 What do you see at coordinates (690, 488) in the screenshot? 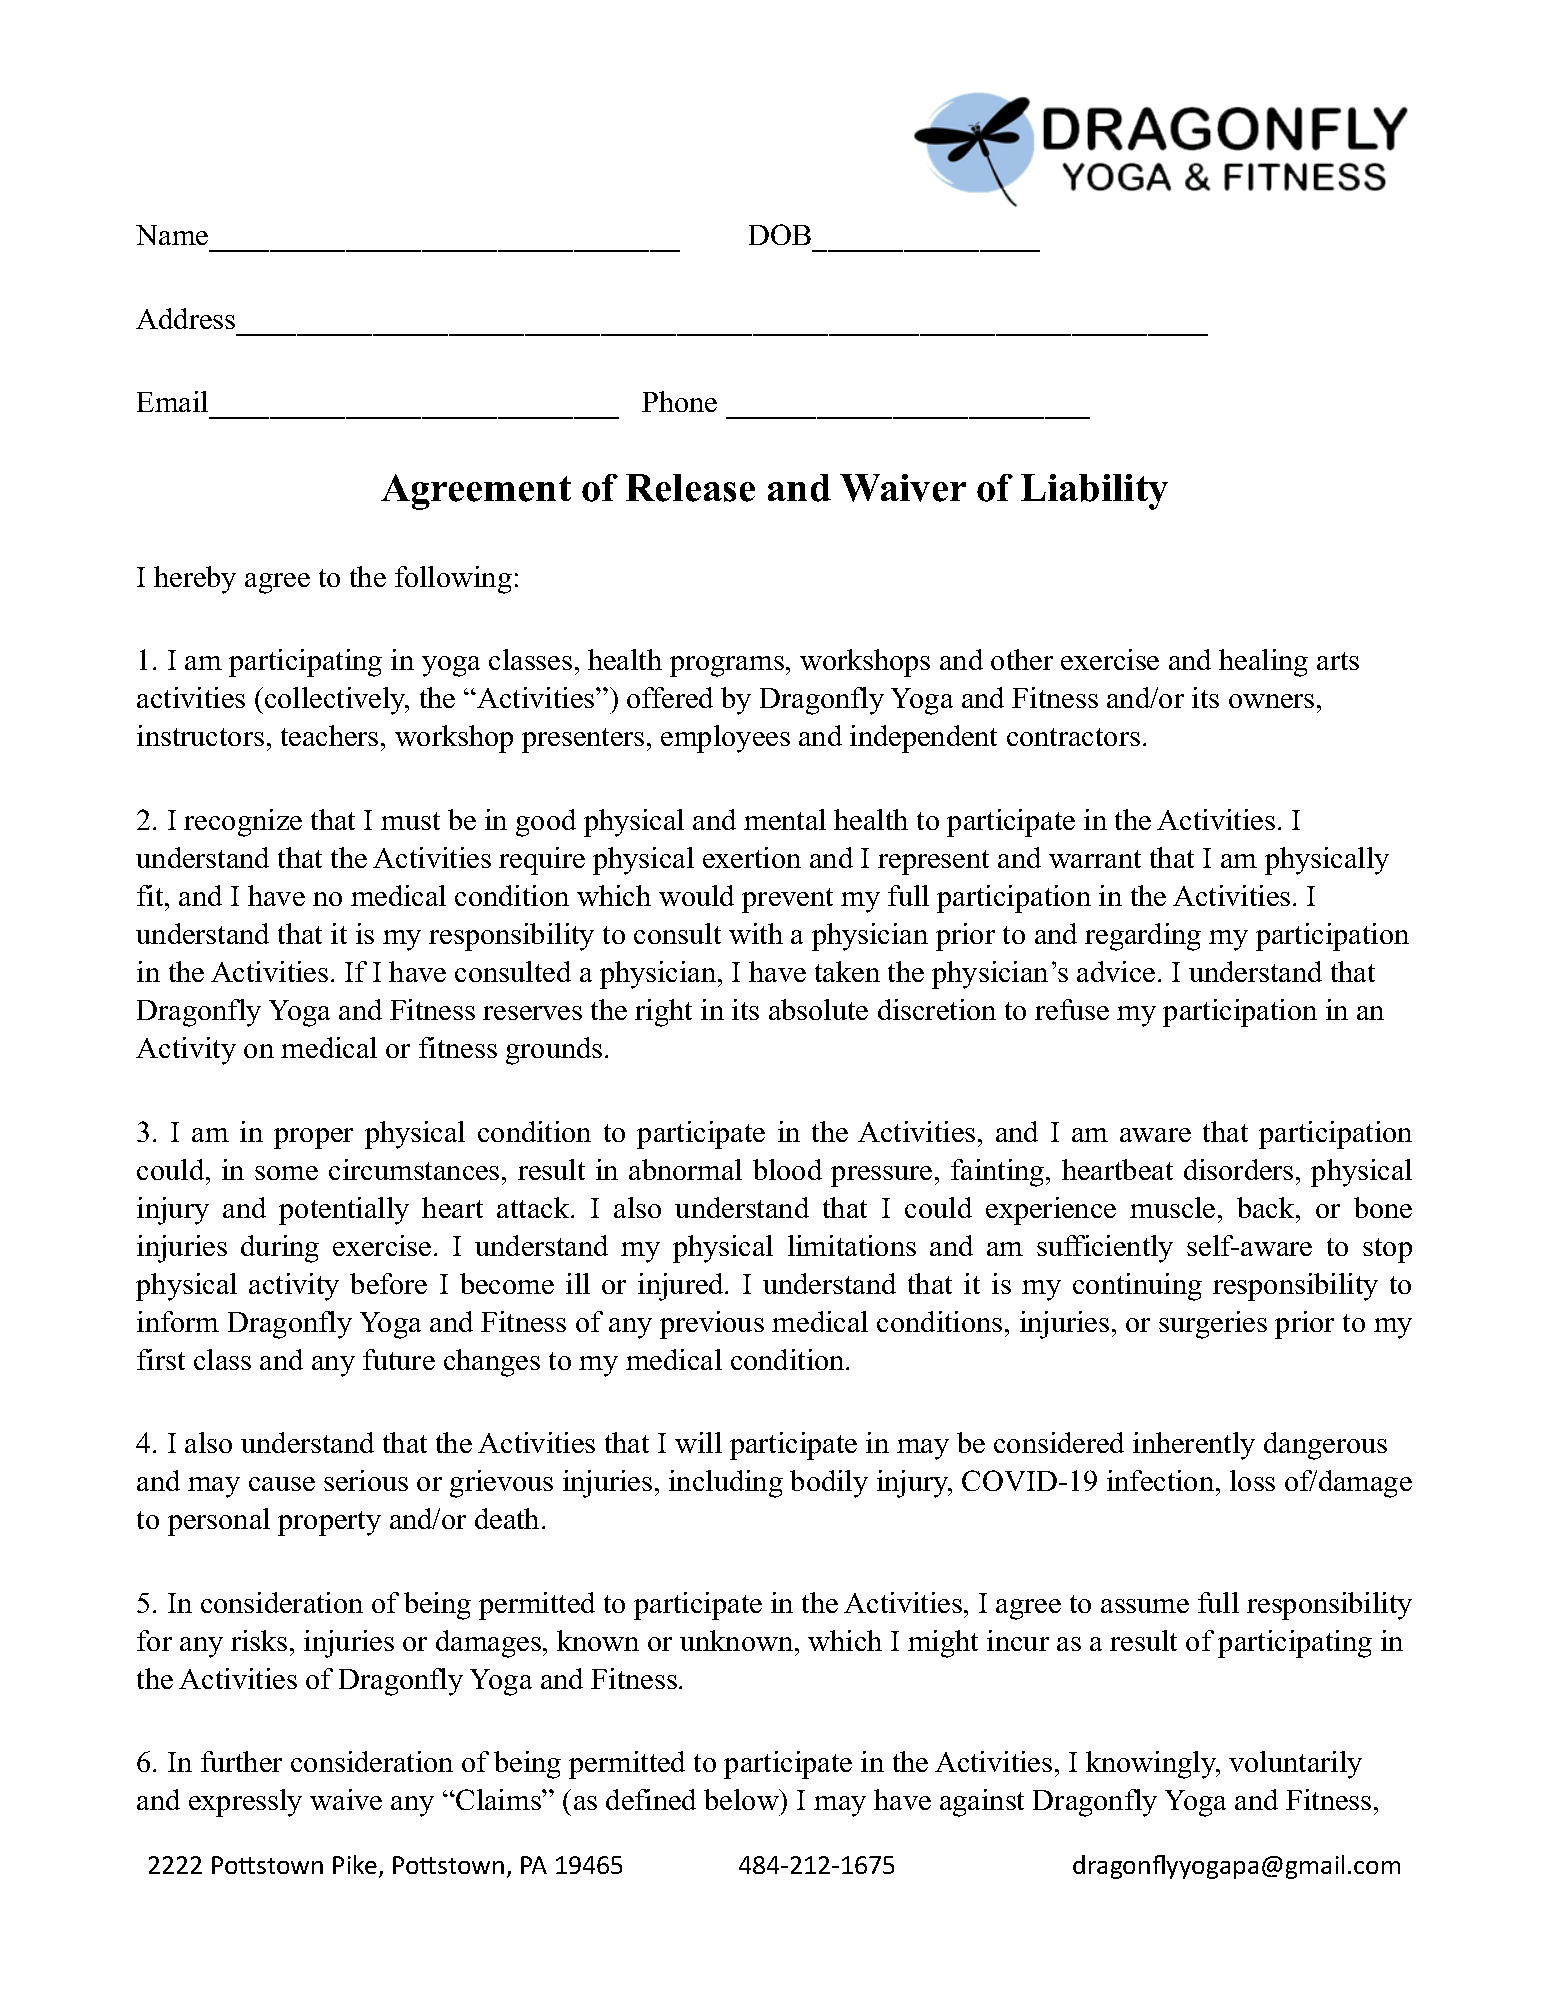
I see `Release` at bounding box center [690, 488].
